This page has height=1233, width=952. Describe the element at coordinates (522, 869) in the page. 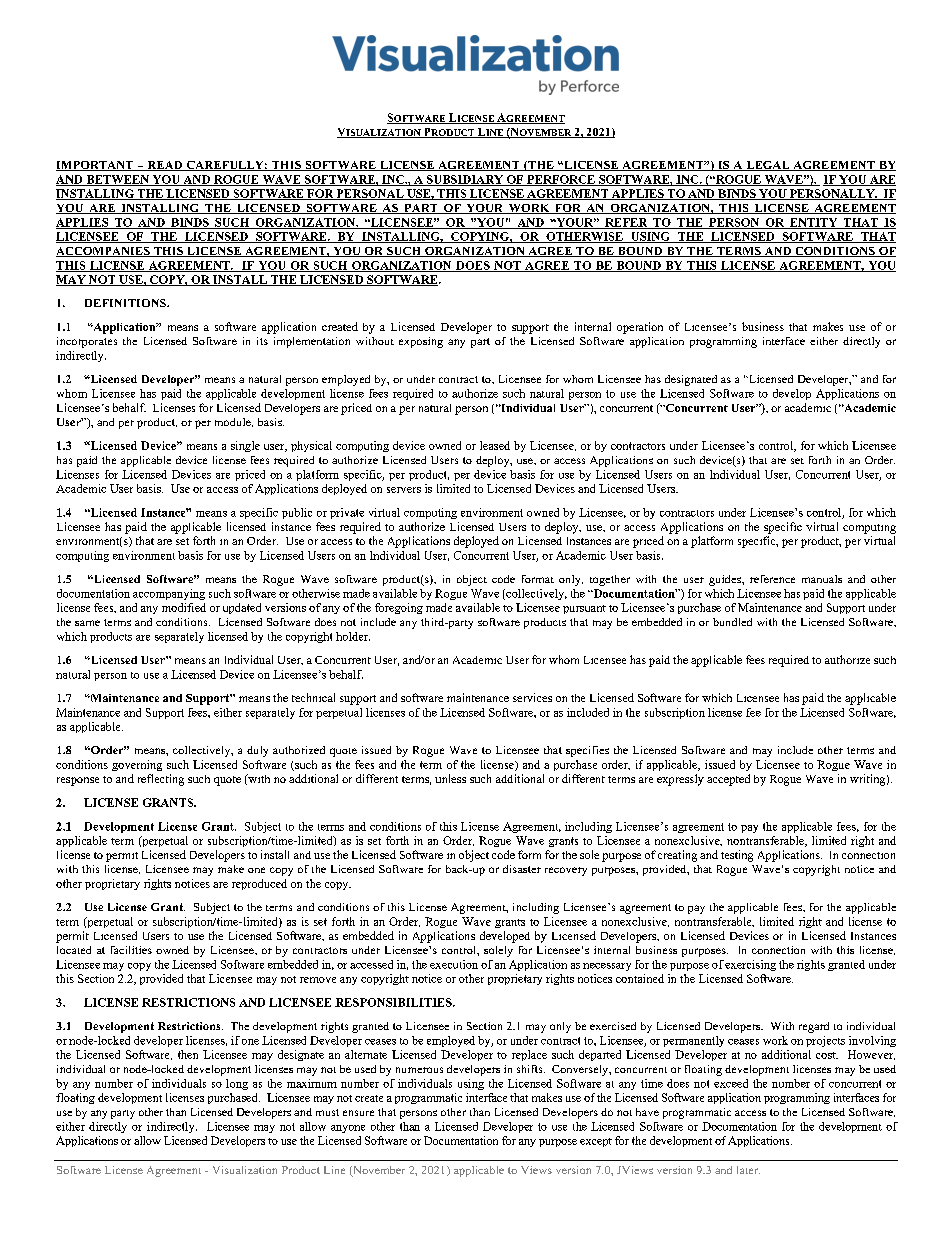

I see `disaster` at that location.
